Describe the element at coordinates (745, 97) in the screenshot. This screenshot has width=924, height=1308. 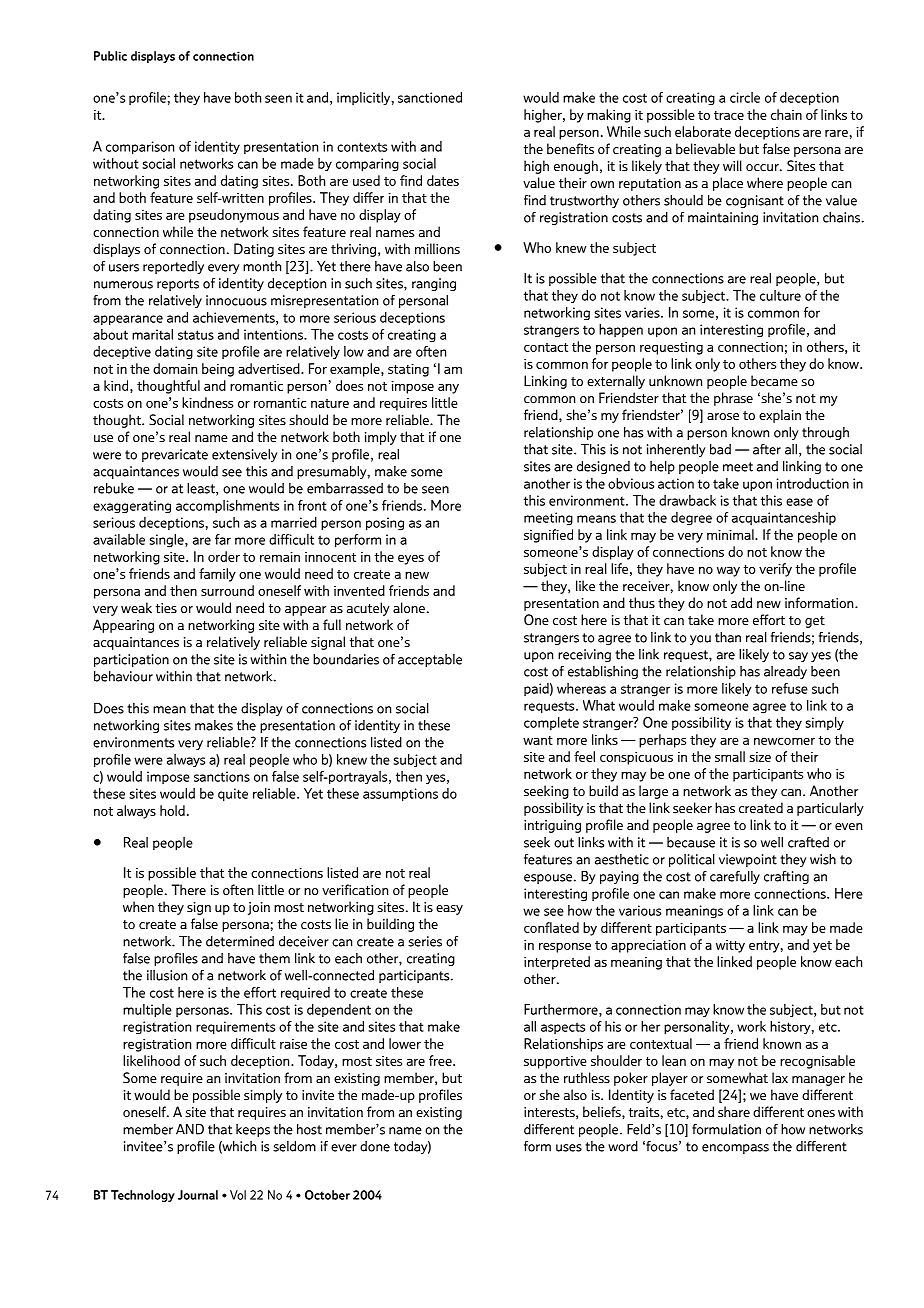
I see `circle` at that location.
